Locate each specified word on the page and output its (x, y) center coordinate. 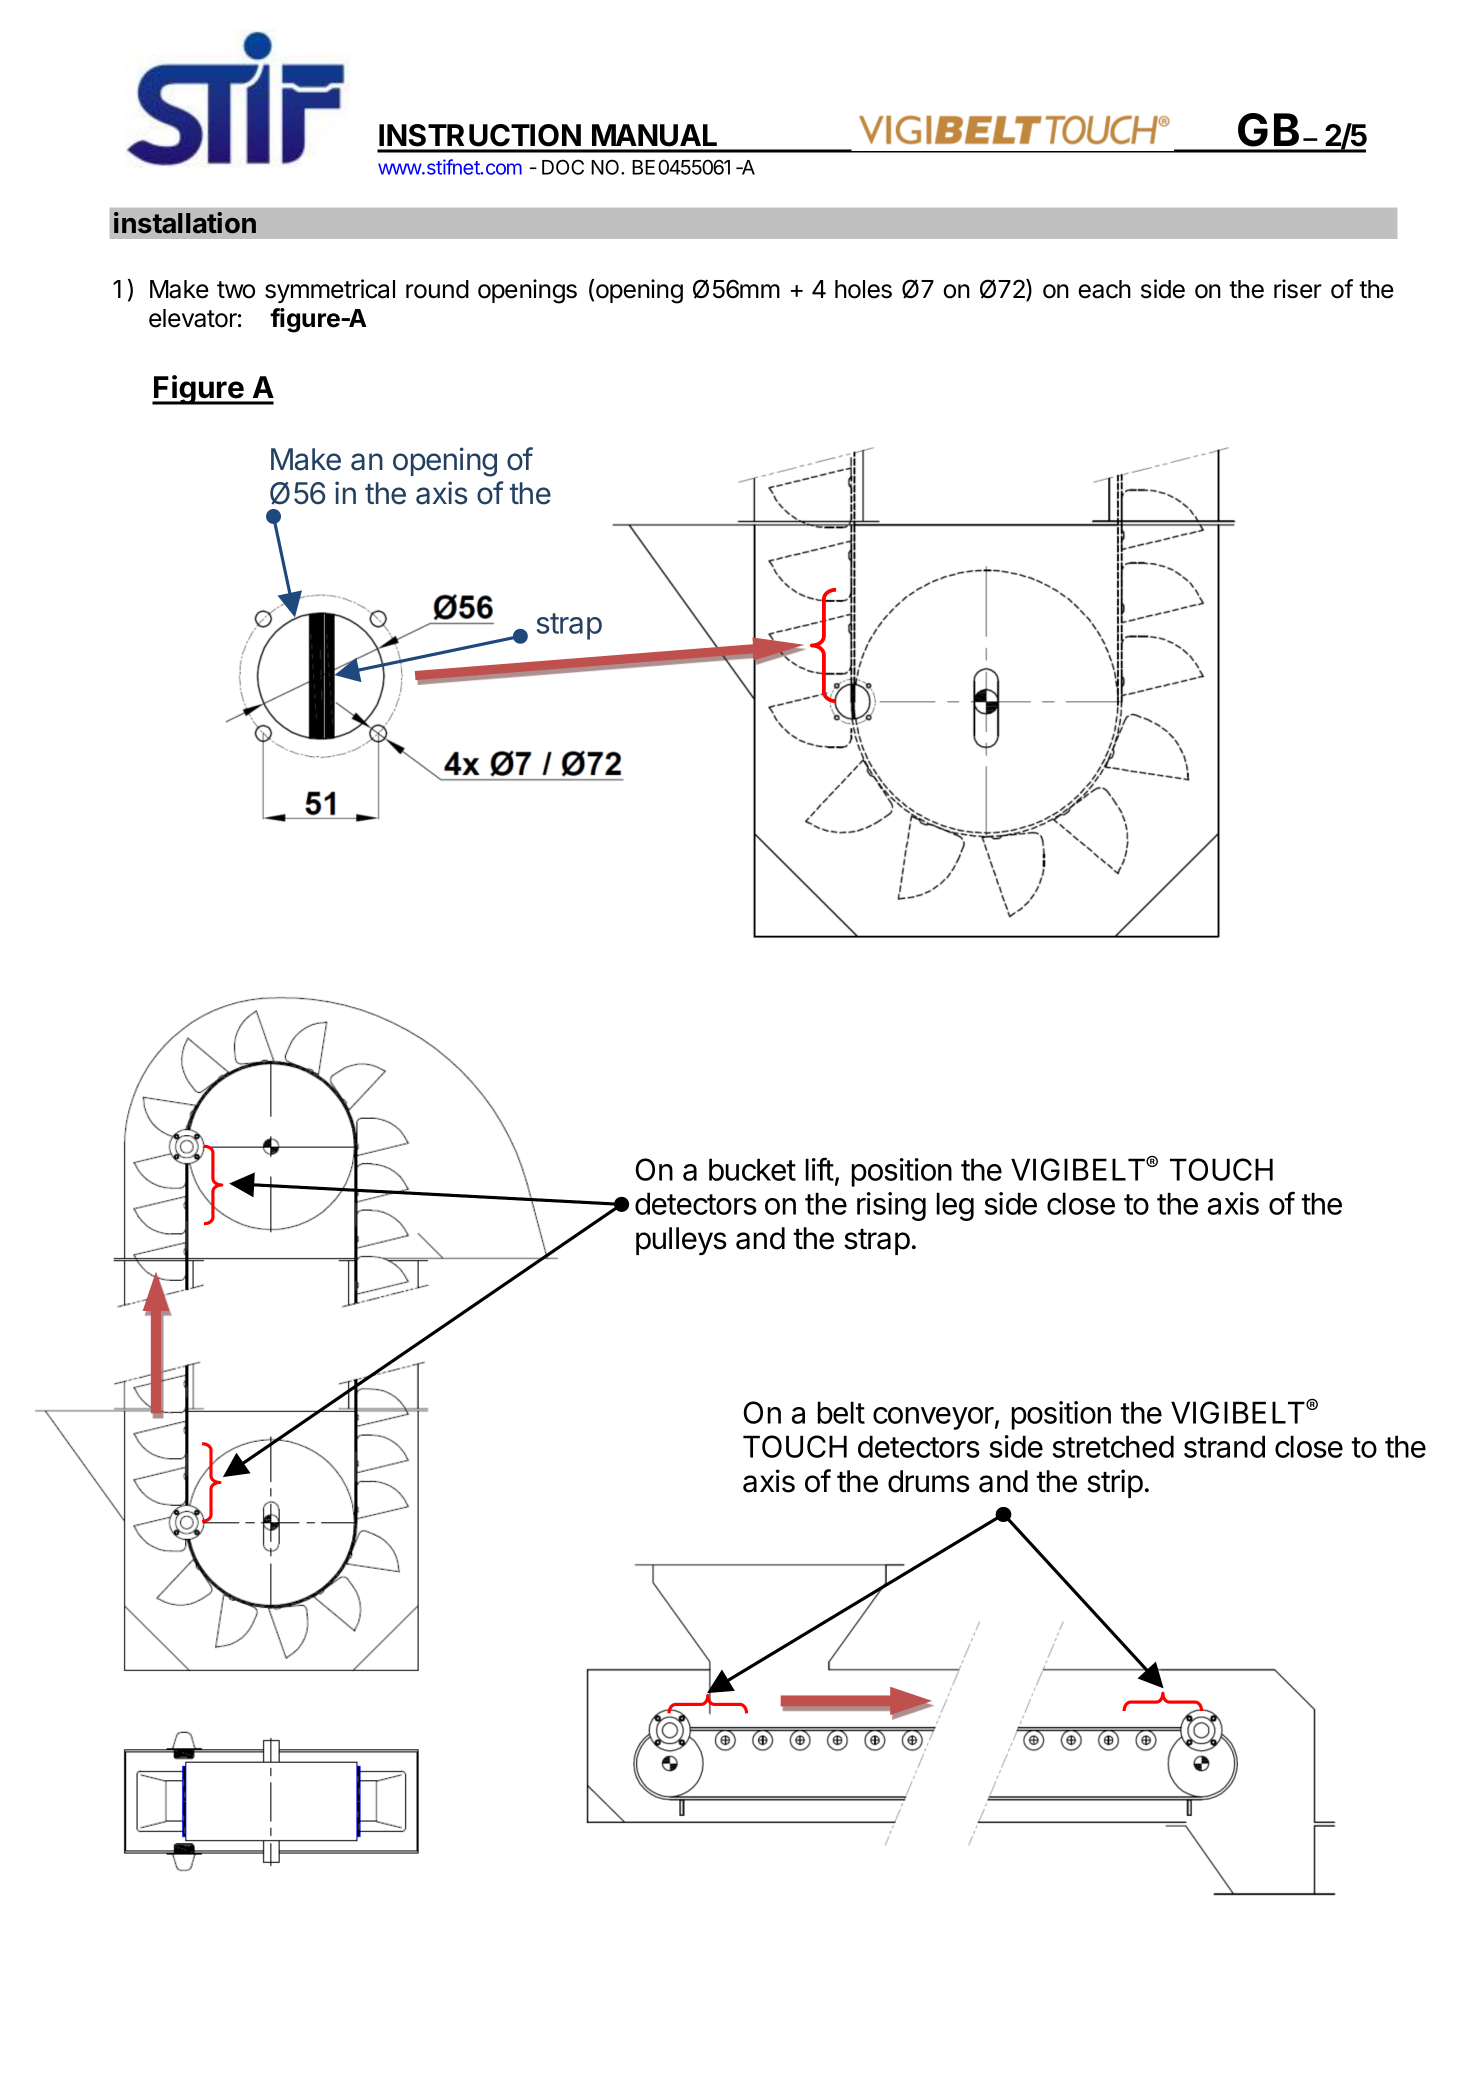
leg (955, 1206)
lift (819, 1169)
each (1104, 289)
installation (185, 223)
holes (863, 289)
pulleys (681, 1241)
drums (929, 1481)
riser (1298, 289)
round (437, 289)
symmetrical (330, 291)
